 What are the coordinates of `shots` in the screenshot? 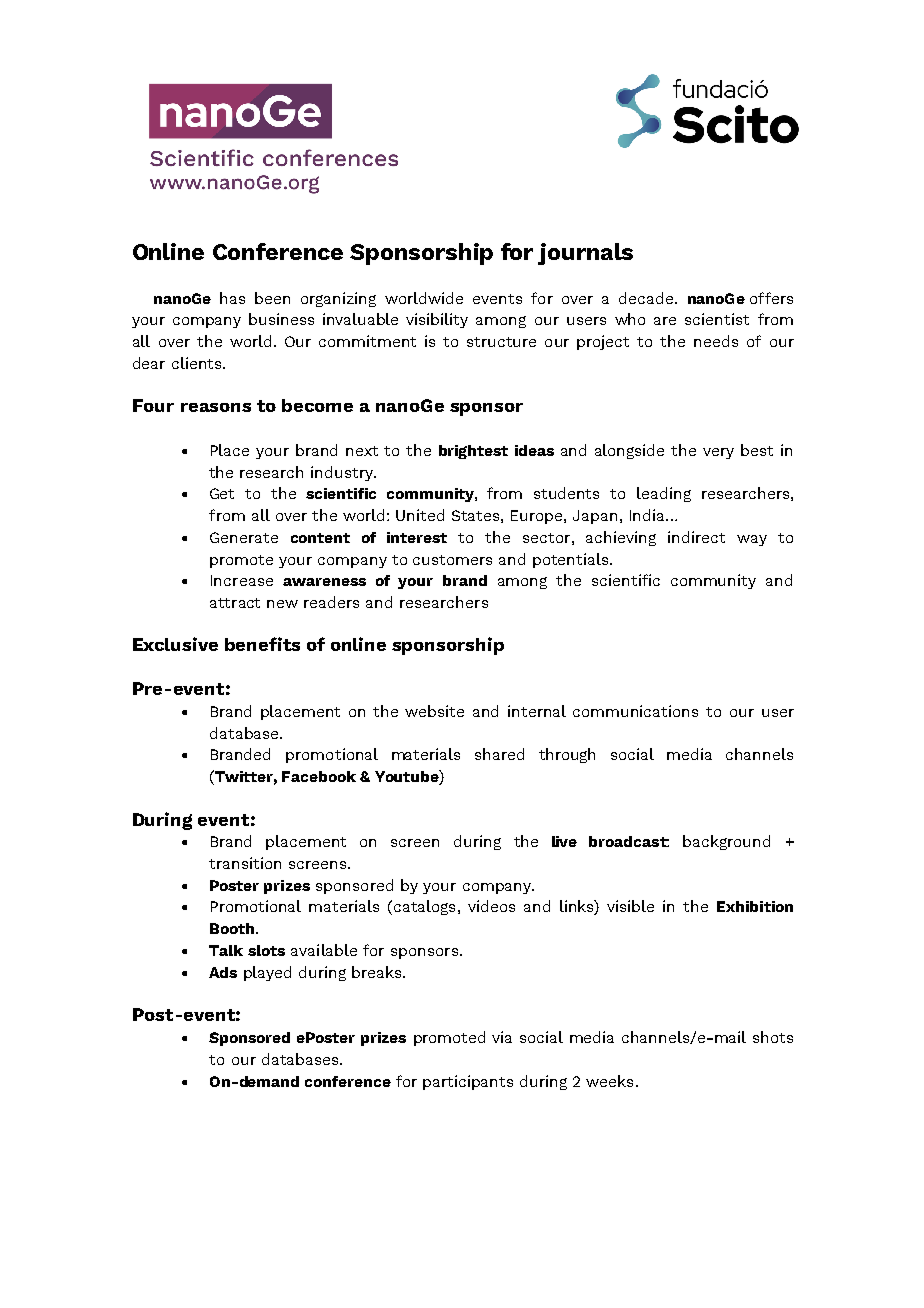 It's located at (773, 1037).
